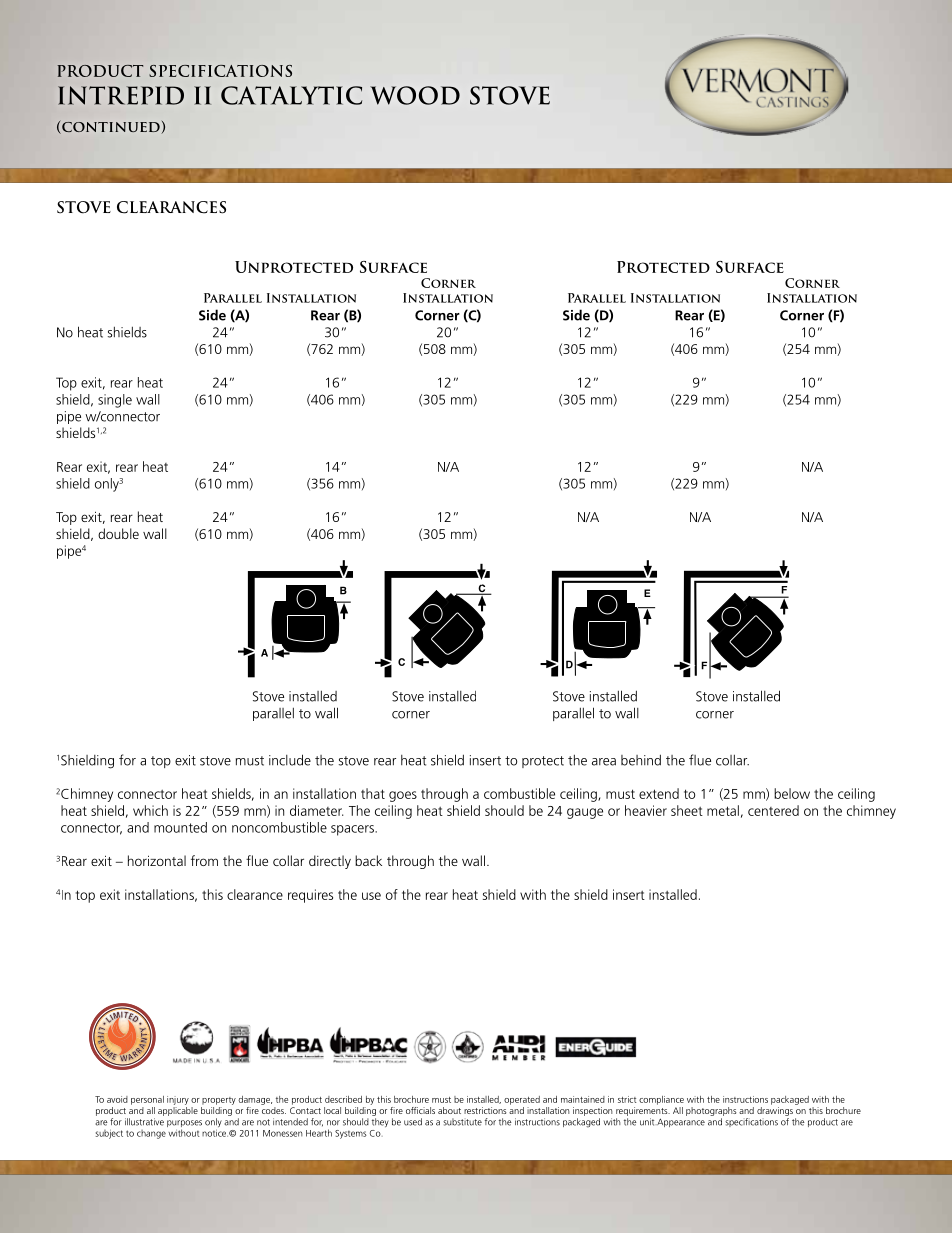 The height and width of the screenshot is (1233, 952). Describe the element at coordinates (723, 810) in the screenshot. I see `metal` at that location.
